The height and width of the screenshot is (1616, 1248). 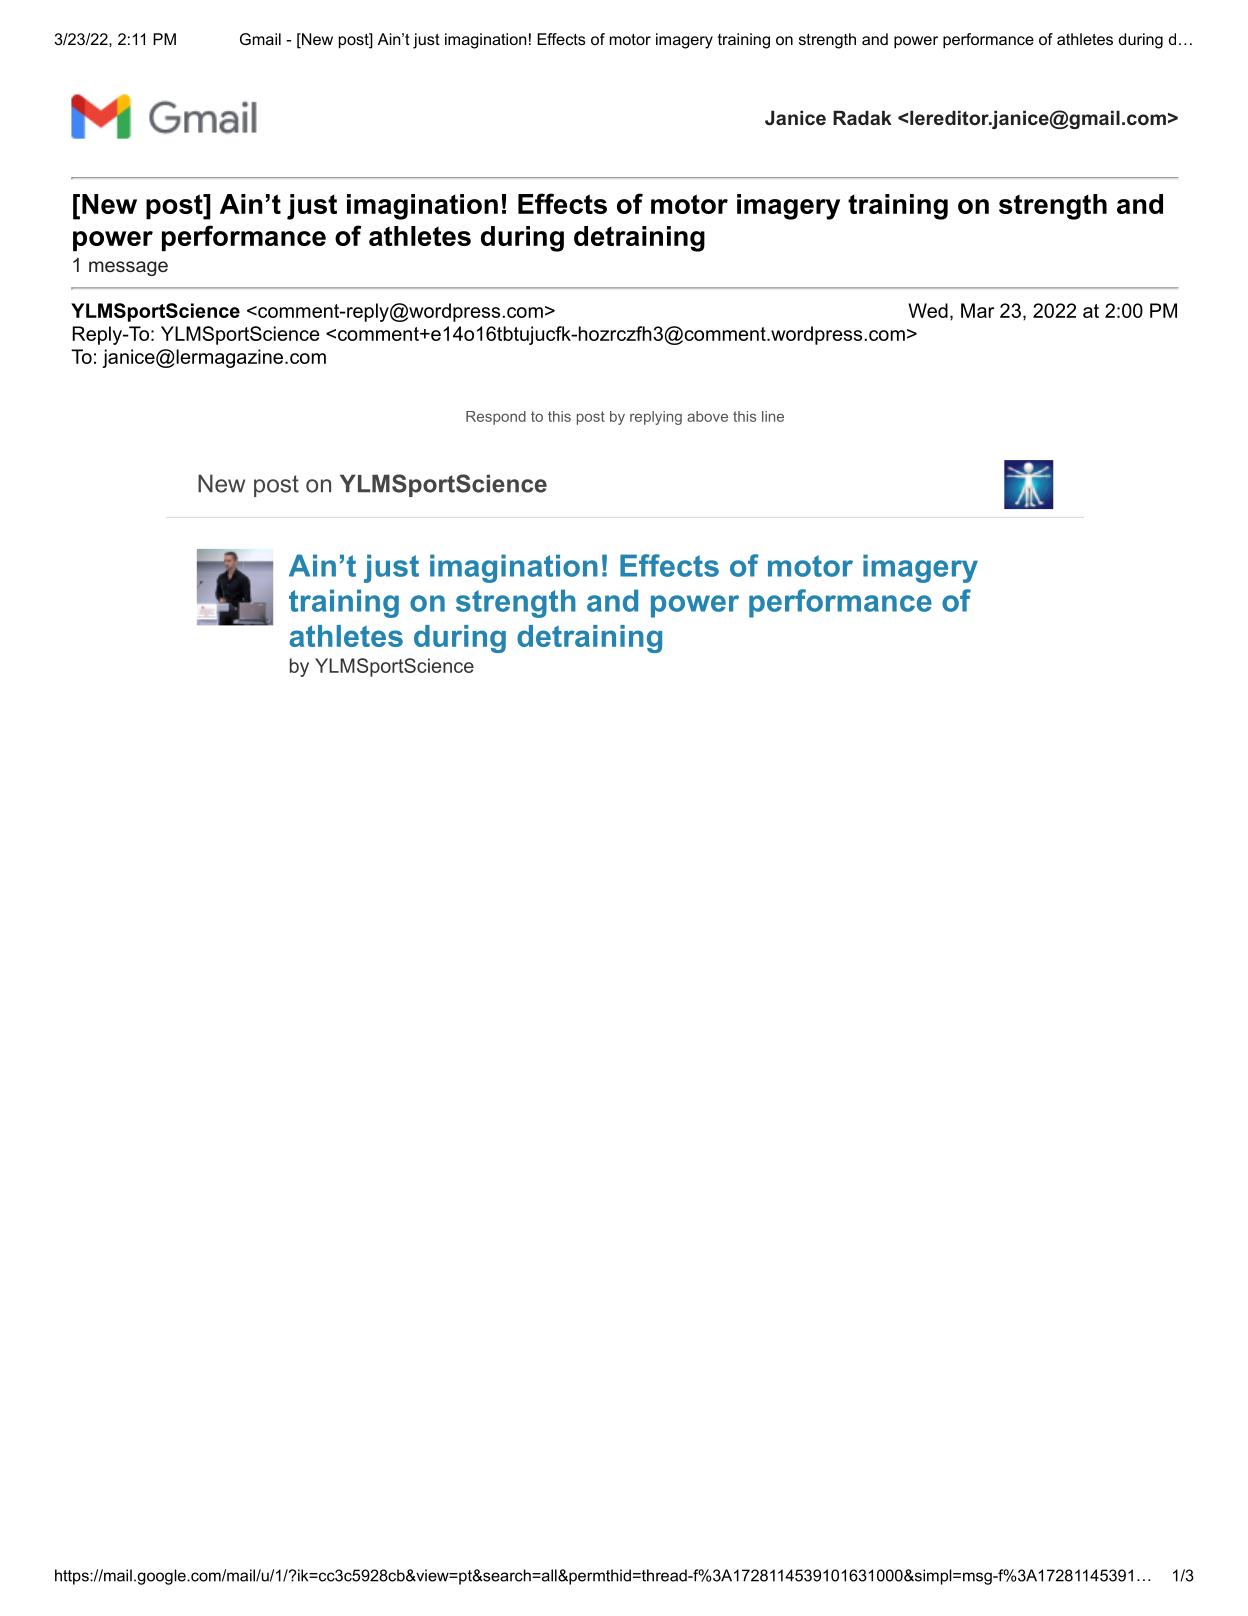 What do you see at coordinates (773, 416) in the screenshot?
I see `line` at bounding box center [773, 416].
